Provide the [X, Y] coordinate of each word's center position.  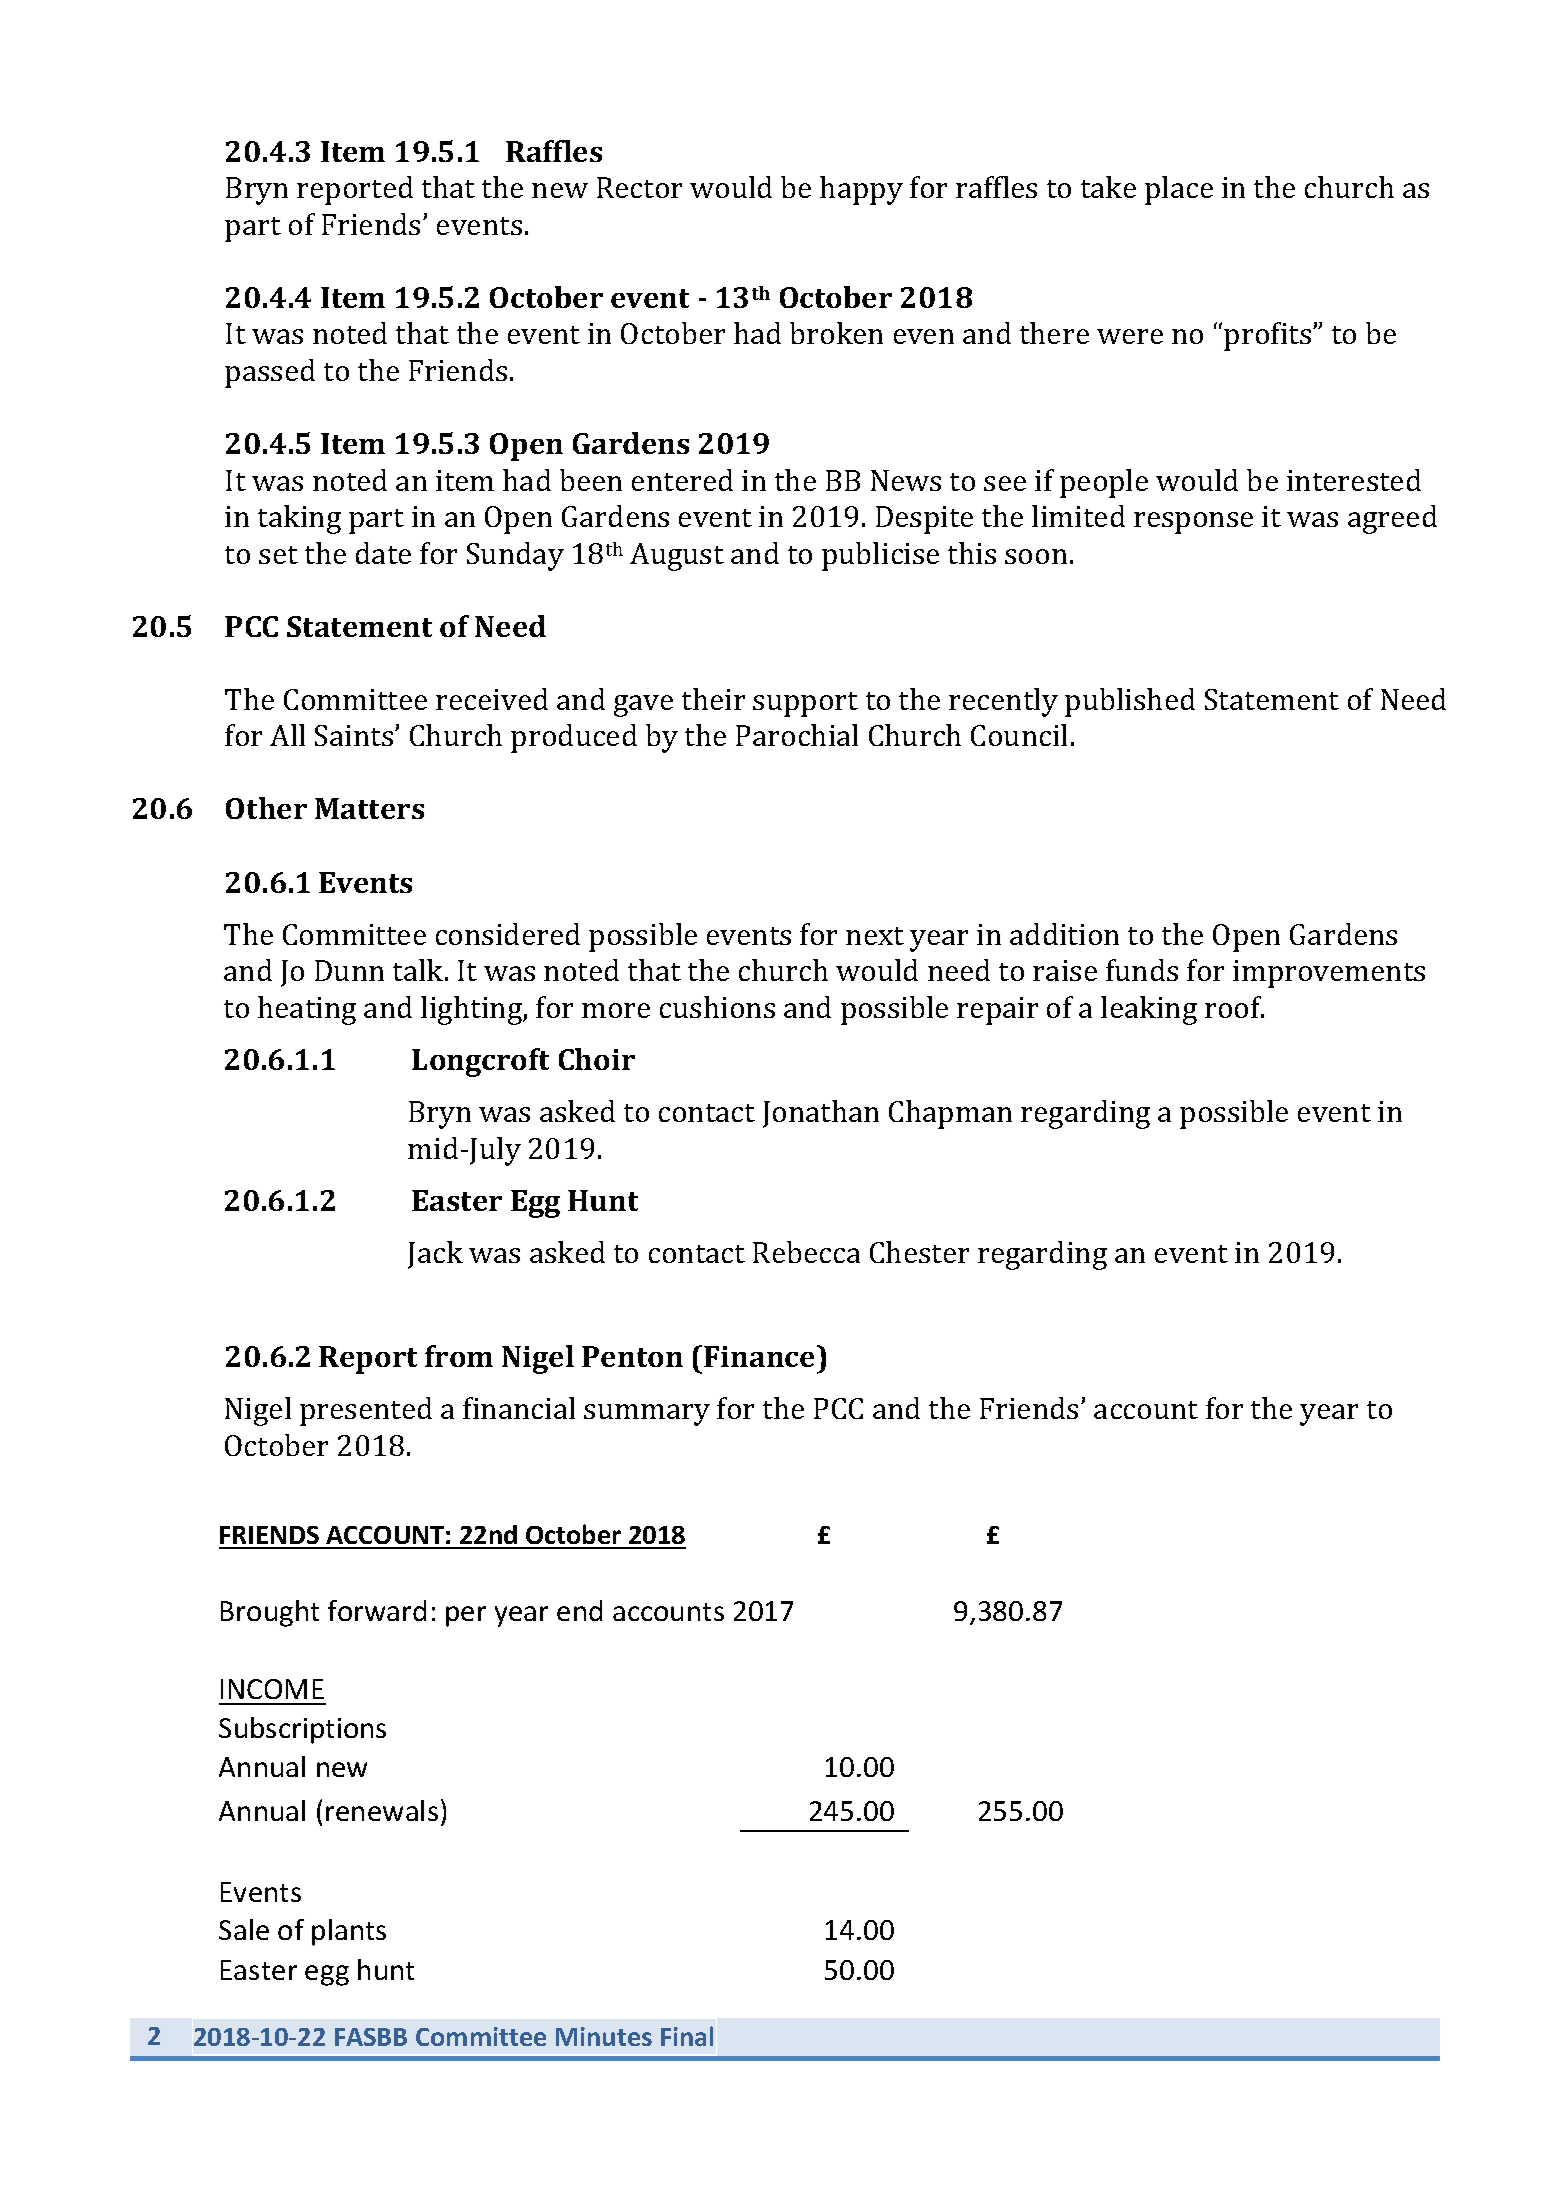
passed [270, 373]
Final [687, 2036]
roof [1234, 1007]
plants [349, 1932]
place [1179, 190]
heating [307, 1010]
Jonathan [821, 1114]
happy [861, 190]
